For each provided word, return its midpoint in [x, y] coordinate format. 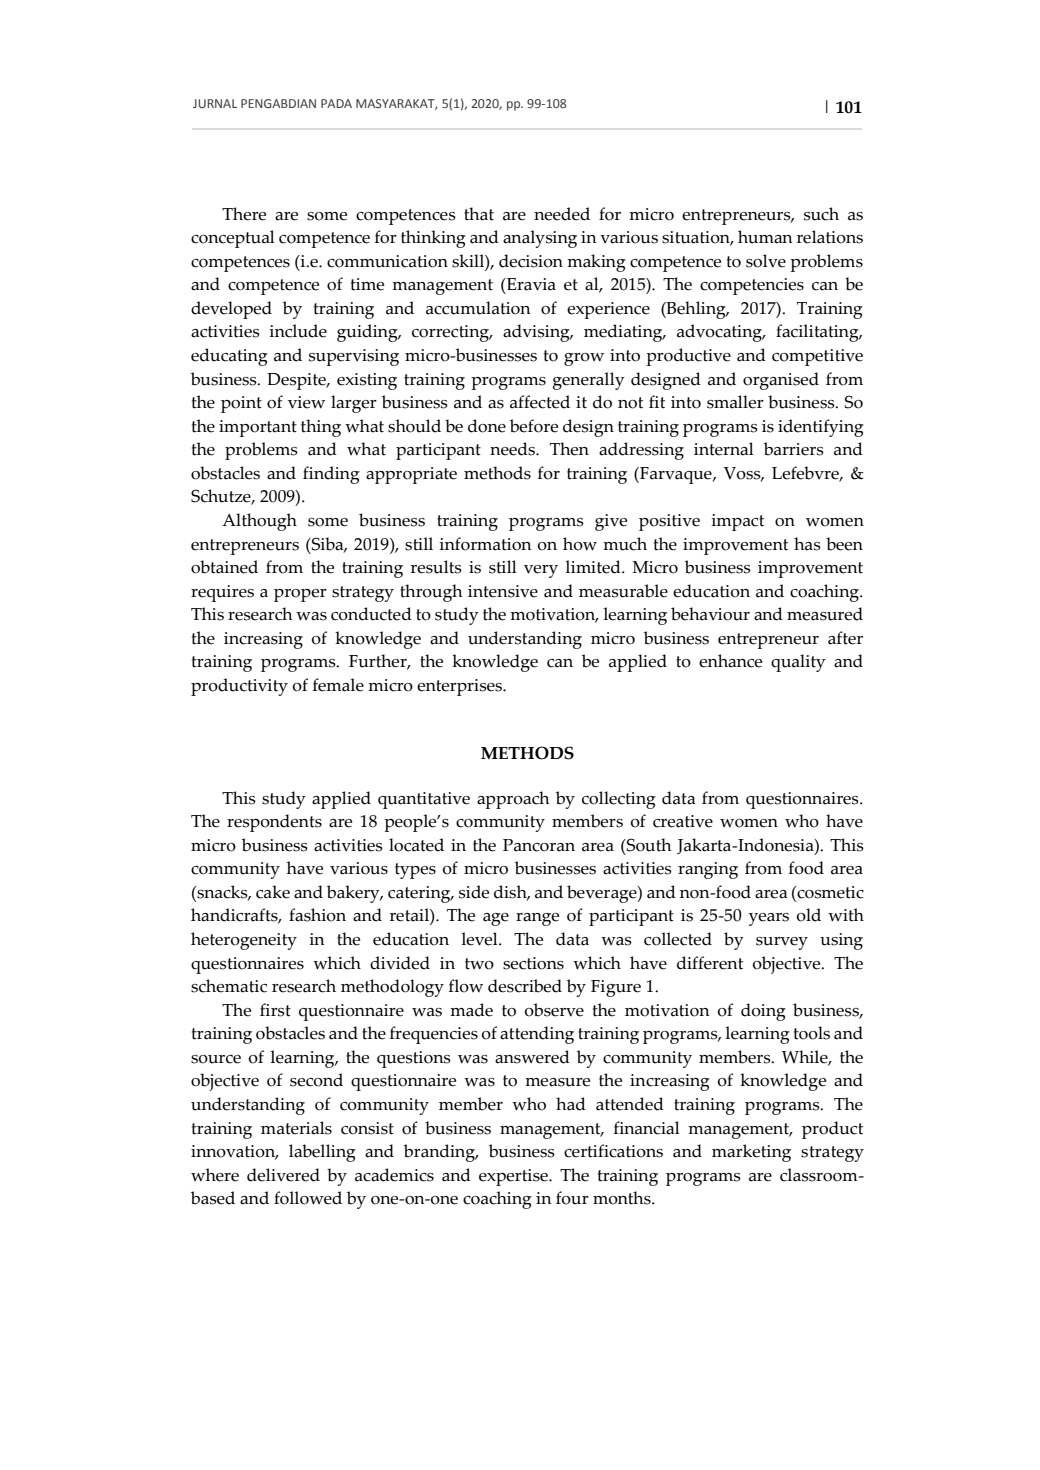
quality [798, 663]
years [769, 919]
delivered [283, 1175]
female [338, 685]
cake [273, 892]
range [537, 919]
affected [540, 402]
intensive [503, 591]
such [821, 214]
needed [562, 214]
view [306, 402]
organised [781, 381]
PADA [336, 103]
